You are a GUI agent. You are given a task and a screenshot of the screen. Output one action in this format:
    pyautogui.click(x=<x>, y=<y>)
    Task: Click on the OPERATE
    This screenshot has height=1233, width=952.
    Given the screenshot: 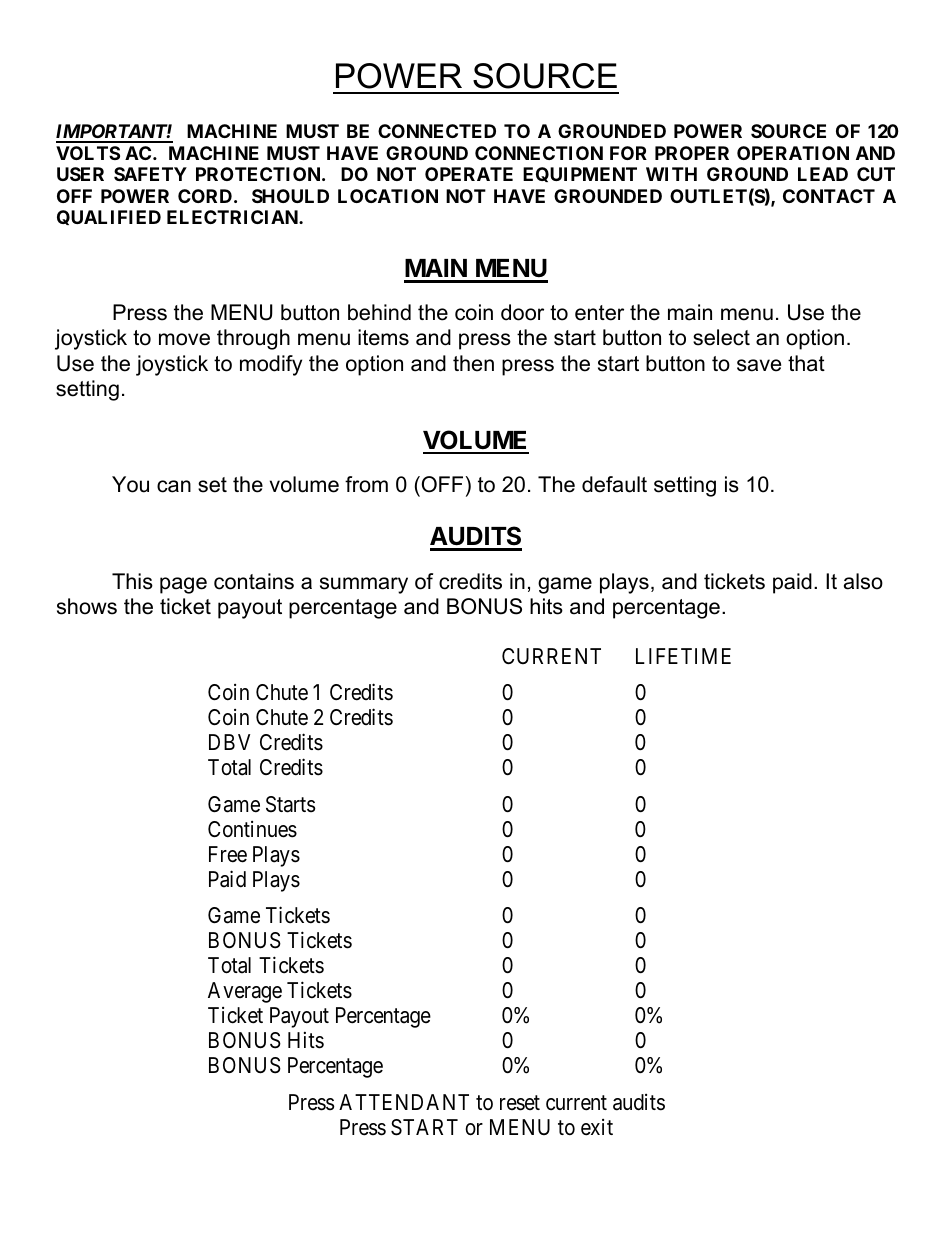 What is the action you would take?
    pyautogui.click(x=469, y=174)
